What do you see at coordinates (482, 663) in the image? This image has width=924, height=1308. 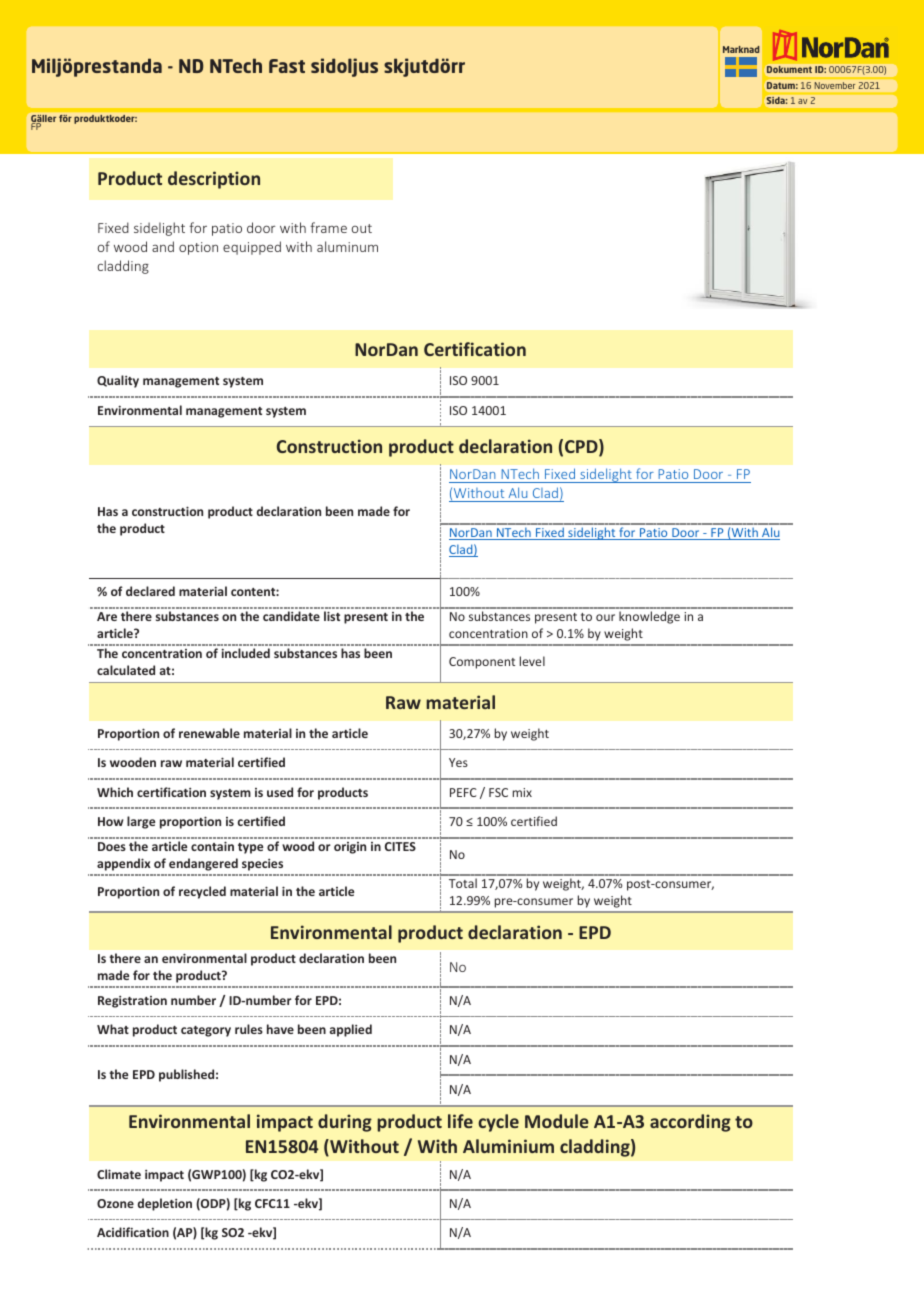 I see `Component` at bounding box center [482, 663].
